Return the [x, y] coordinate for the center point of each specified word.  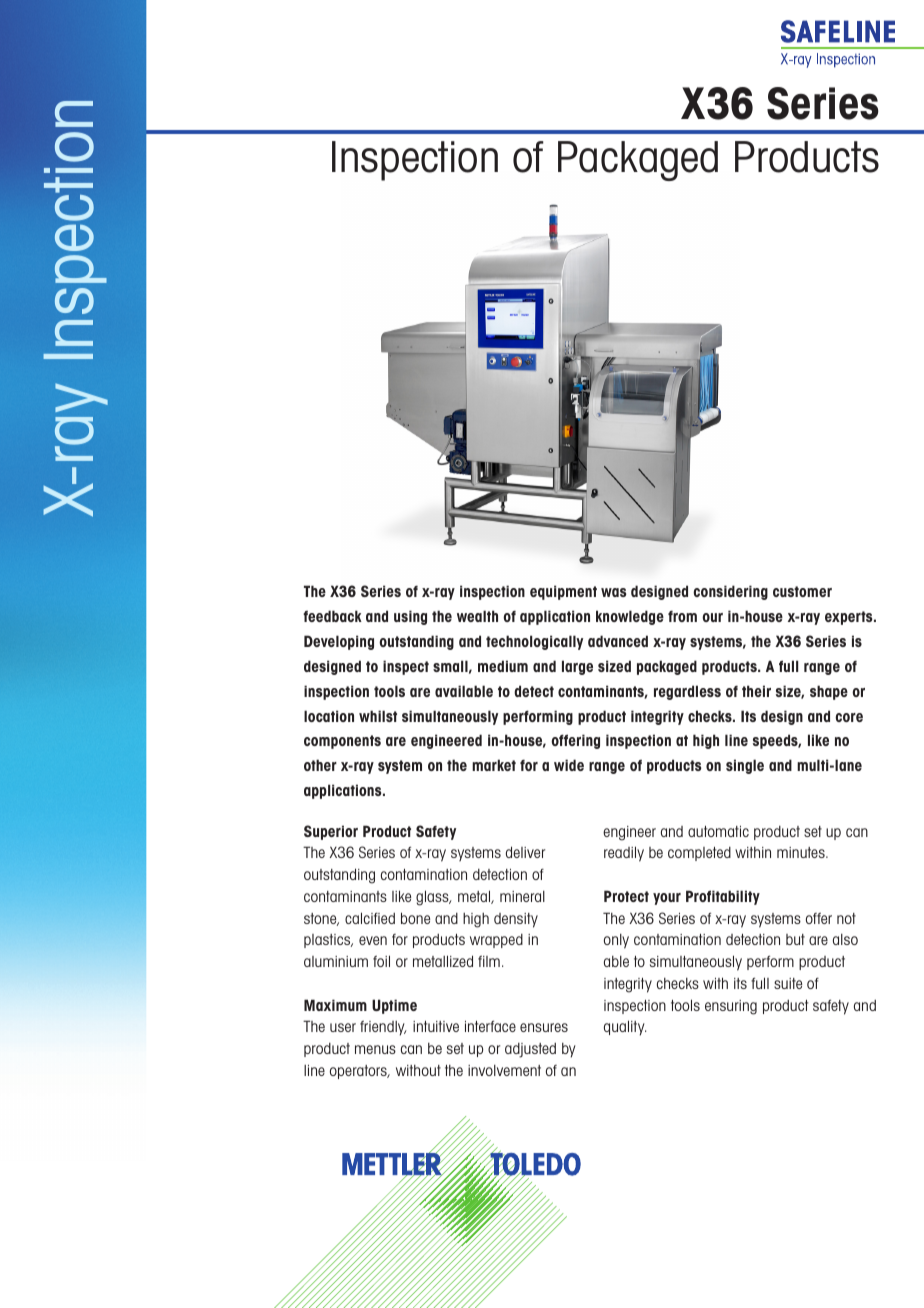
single [745, 766]
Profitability [723, 897]
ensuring [731, 1007]
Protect [626, 896]
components [342, 742]
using [410, 617]
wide [569, 765]
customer [802, 591]
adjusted [530, 1050]
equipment [563, 592]
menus [375, 1049]
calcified [370, 918]
